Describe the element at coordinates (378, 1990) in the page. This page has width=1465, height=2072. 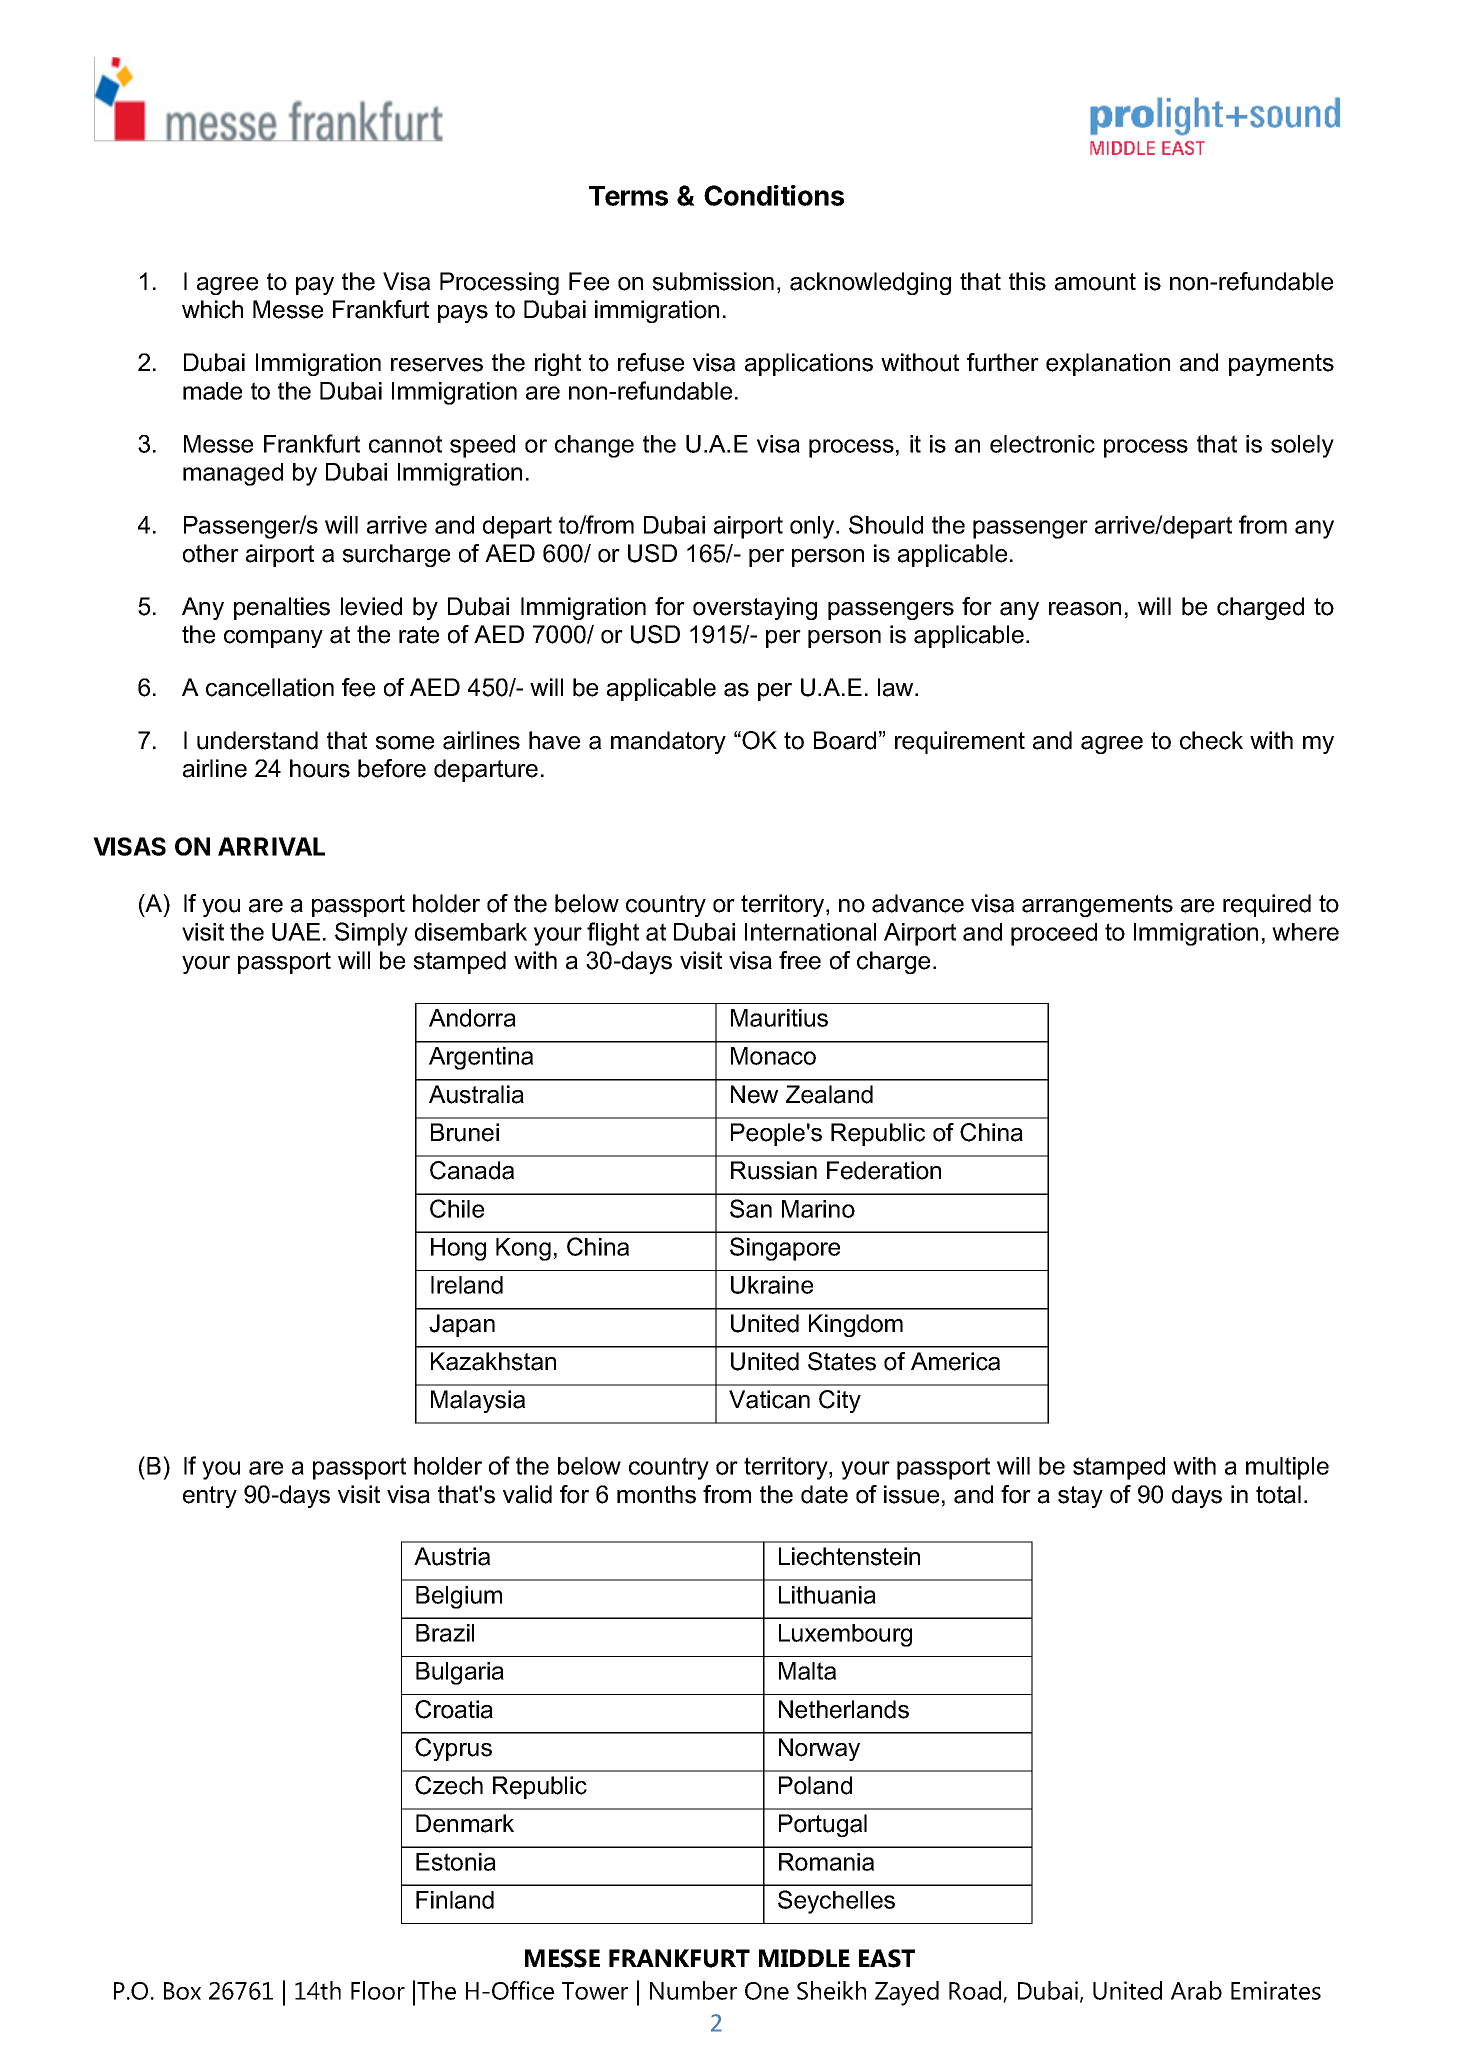
I see `Floor` at that location.
